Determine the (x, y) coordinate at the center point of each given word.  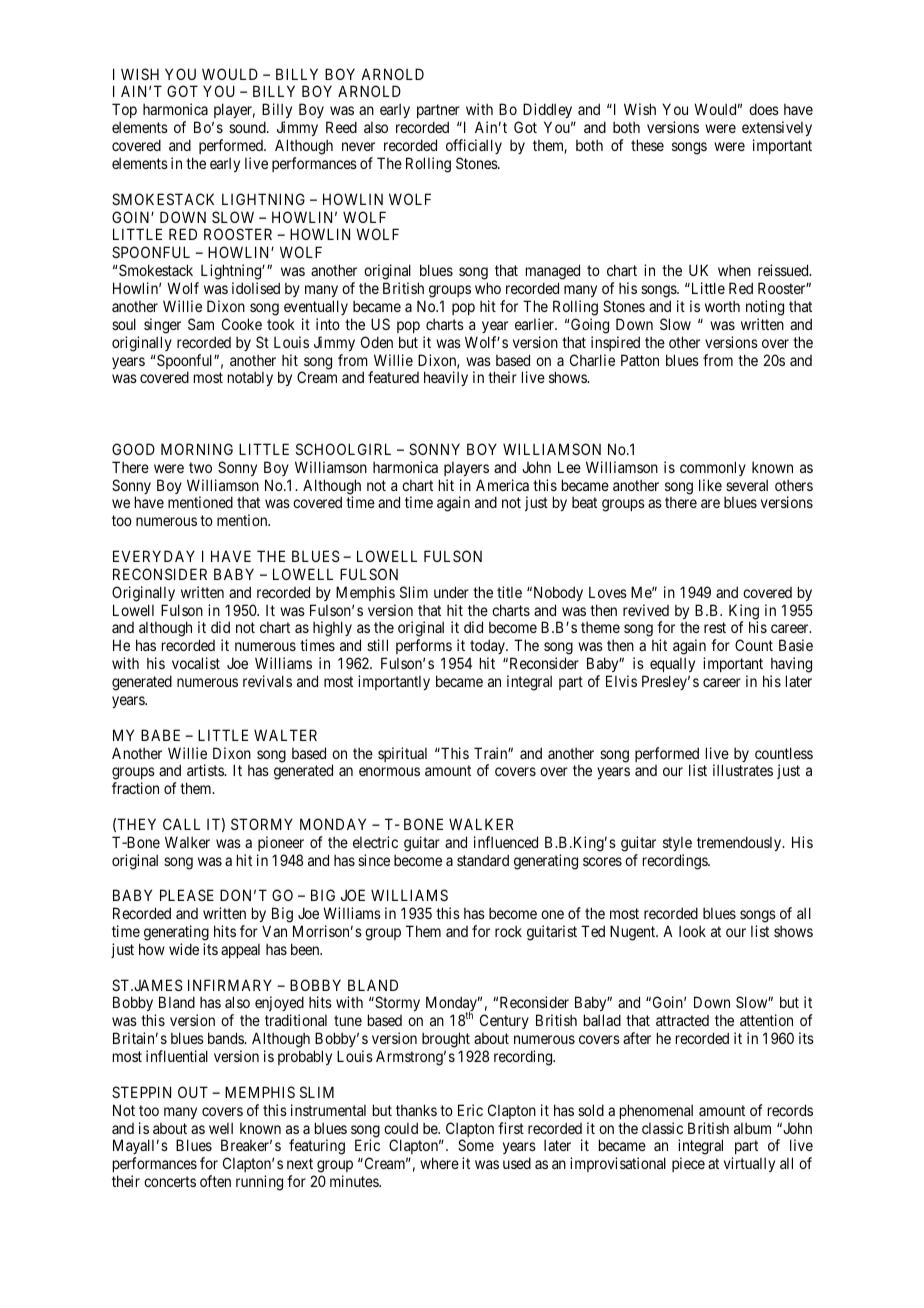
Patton (640, 360)
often (215, 1181)
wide (184, 949)
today (488, 648)
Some (476, 1145)
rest (715, 628)
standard (483, 860)
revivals (267, 681)
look (692, 931)
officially (474, 148)
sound (248, 127)
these (647, 145)
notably (250, 379)
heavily (446, 378)
